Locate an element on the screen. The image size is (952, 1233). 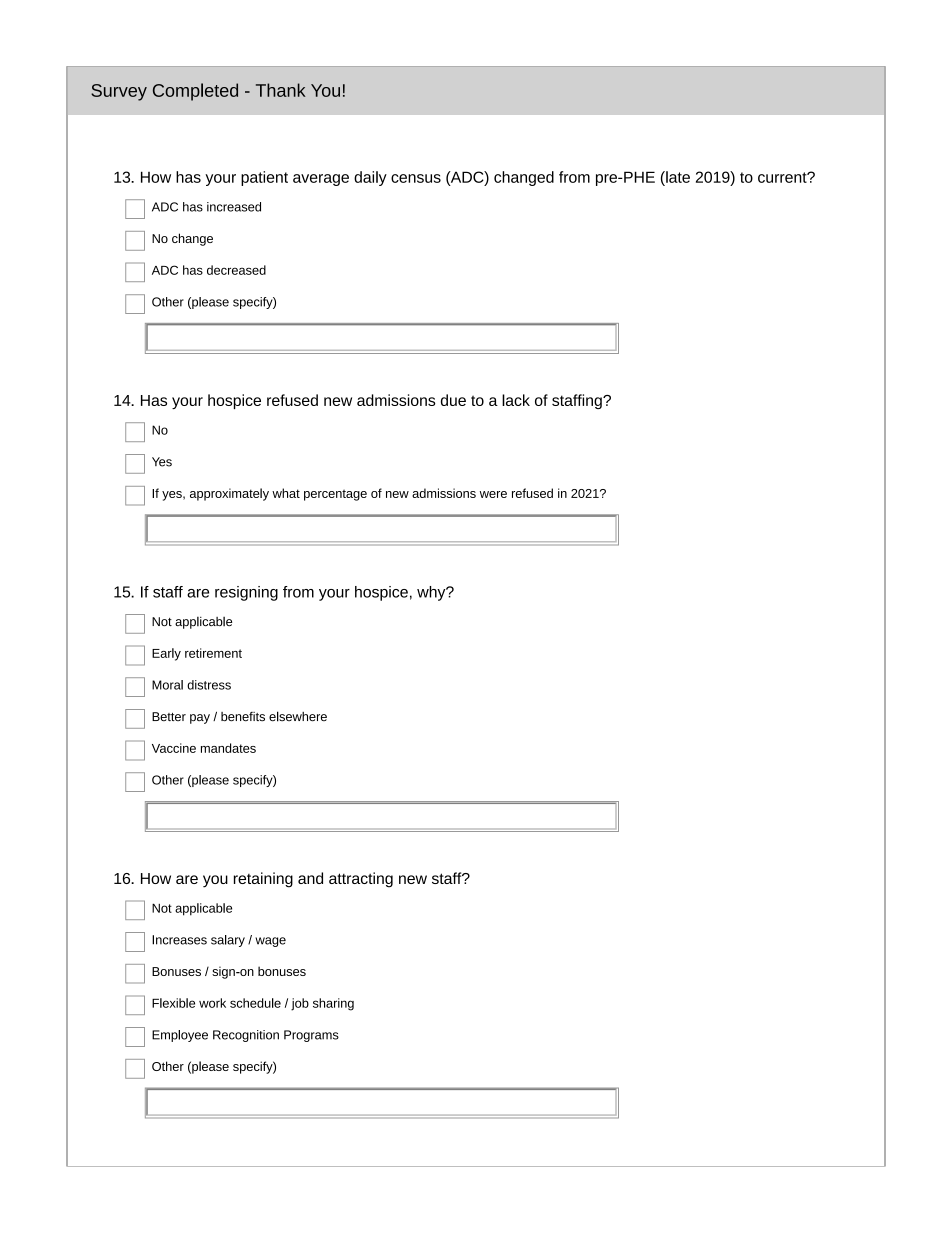
approximately is located at coordinates (229, 494).
